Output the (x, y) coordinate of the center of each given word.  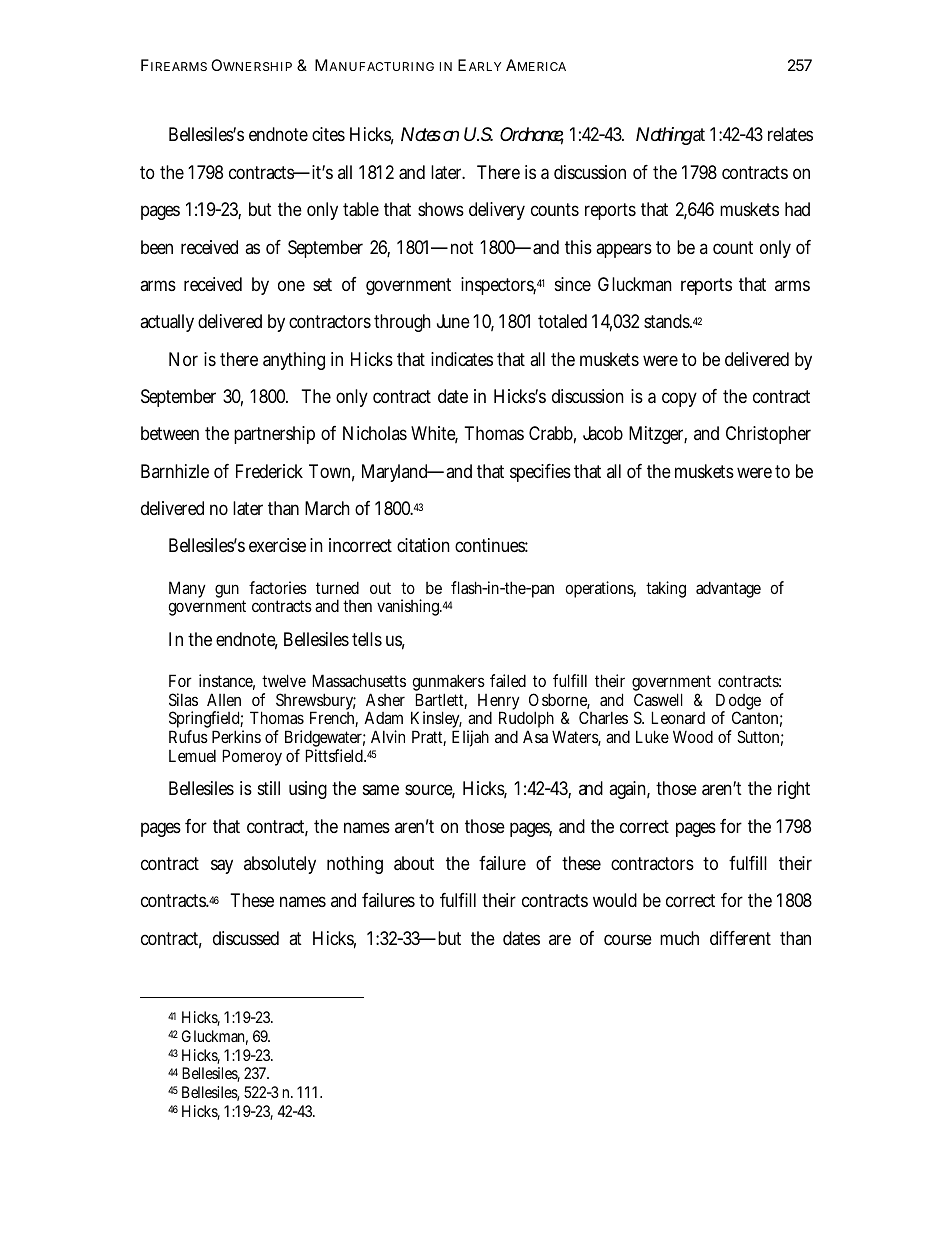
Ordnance (532, 136)
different (740, 938)
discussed (246, 938)
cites (328, 134)
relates (790, 134)
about (414, 863)
